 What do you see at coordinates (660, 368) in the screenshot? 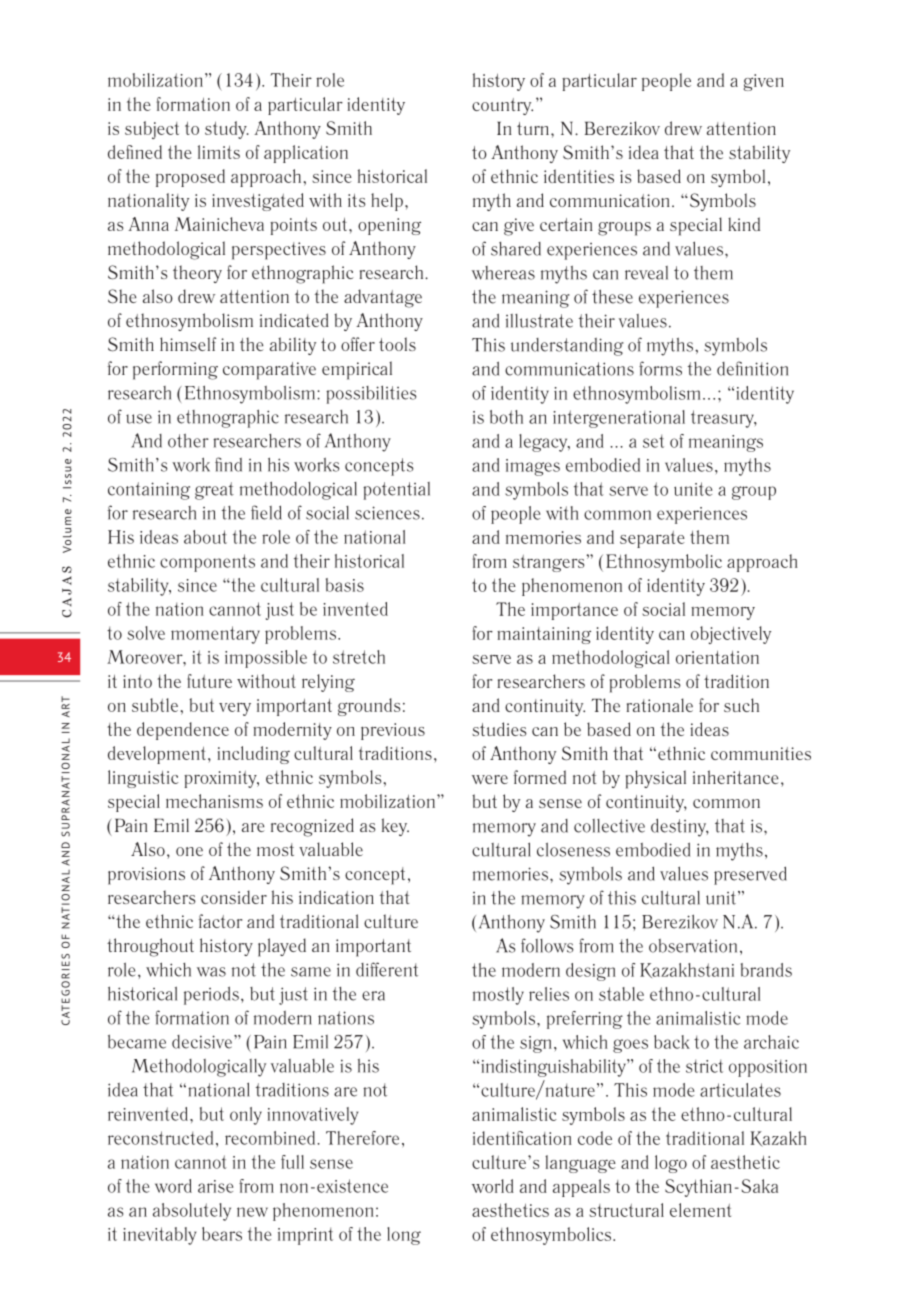
I see `forms` at bounding box center [660, 368].
